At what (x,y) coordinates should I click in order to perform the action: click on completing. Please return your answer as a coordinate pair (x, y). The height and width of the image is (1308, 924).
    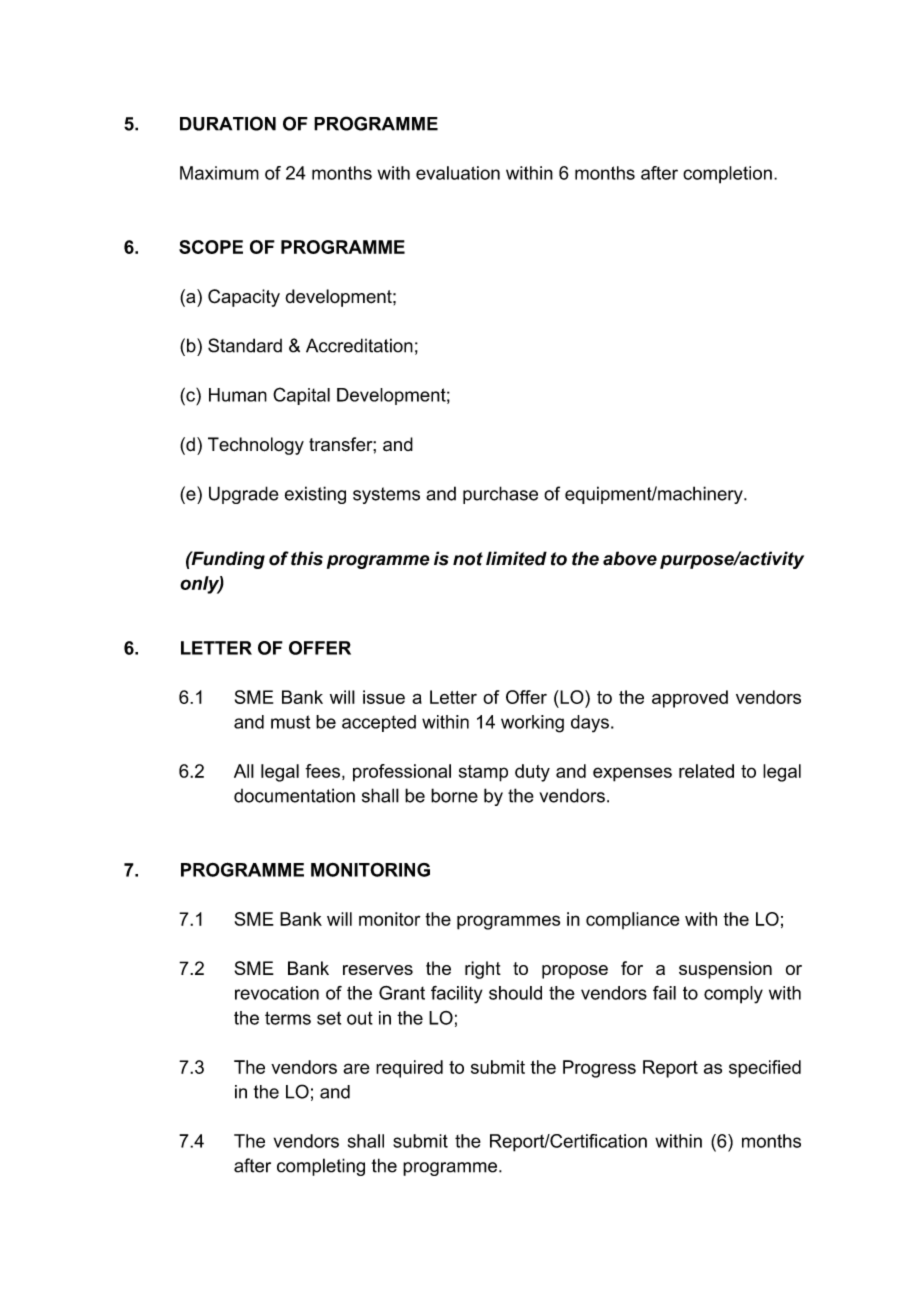
    Looking at the image, I should click on (321, 1167).
